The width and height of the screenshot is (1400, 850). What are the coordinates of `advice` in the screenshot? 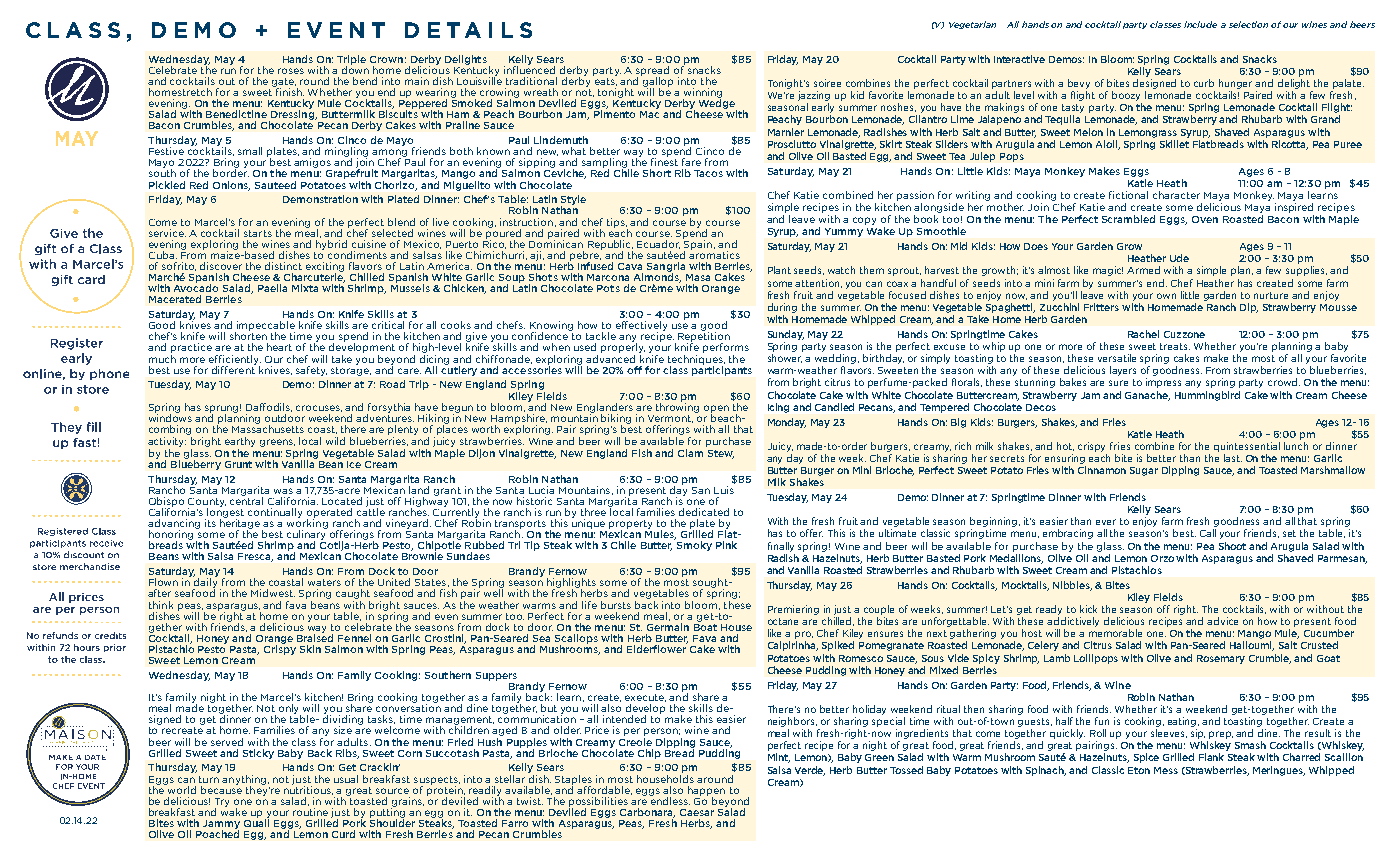 It's located at (1222, 621).
